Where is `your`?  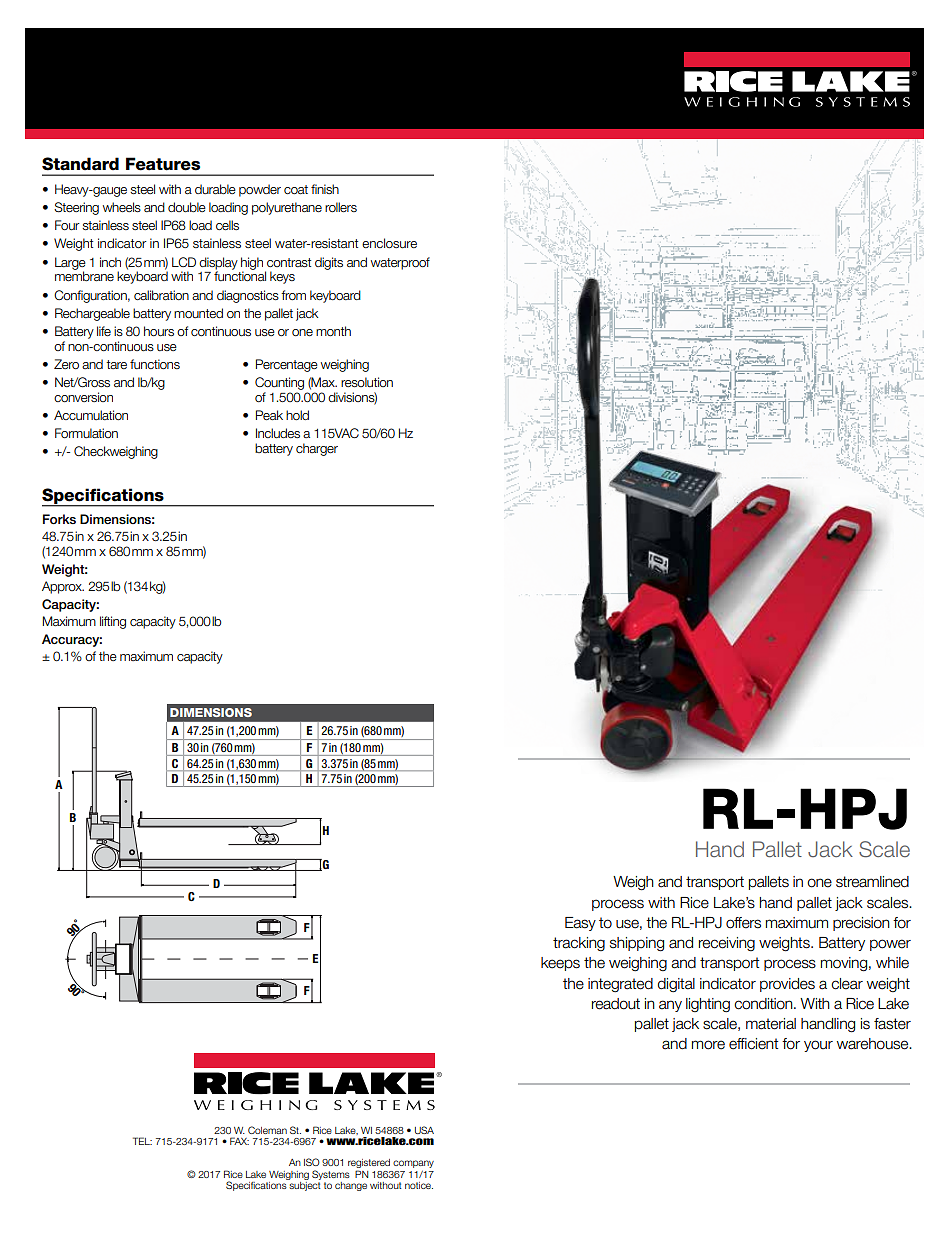 your is located at coordinates (818, 1046).
